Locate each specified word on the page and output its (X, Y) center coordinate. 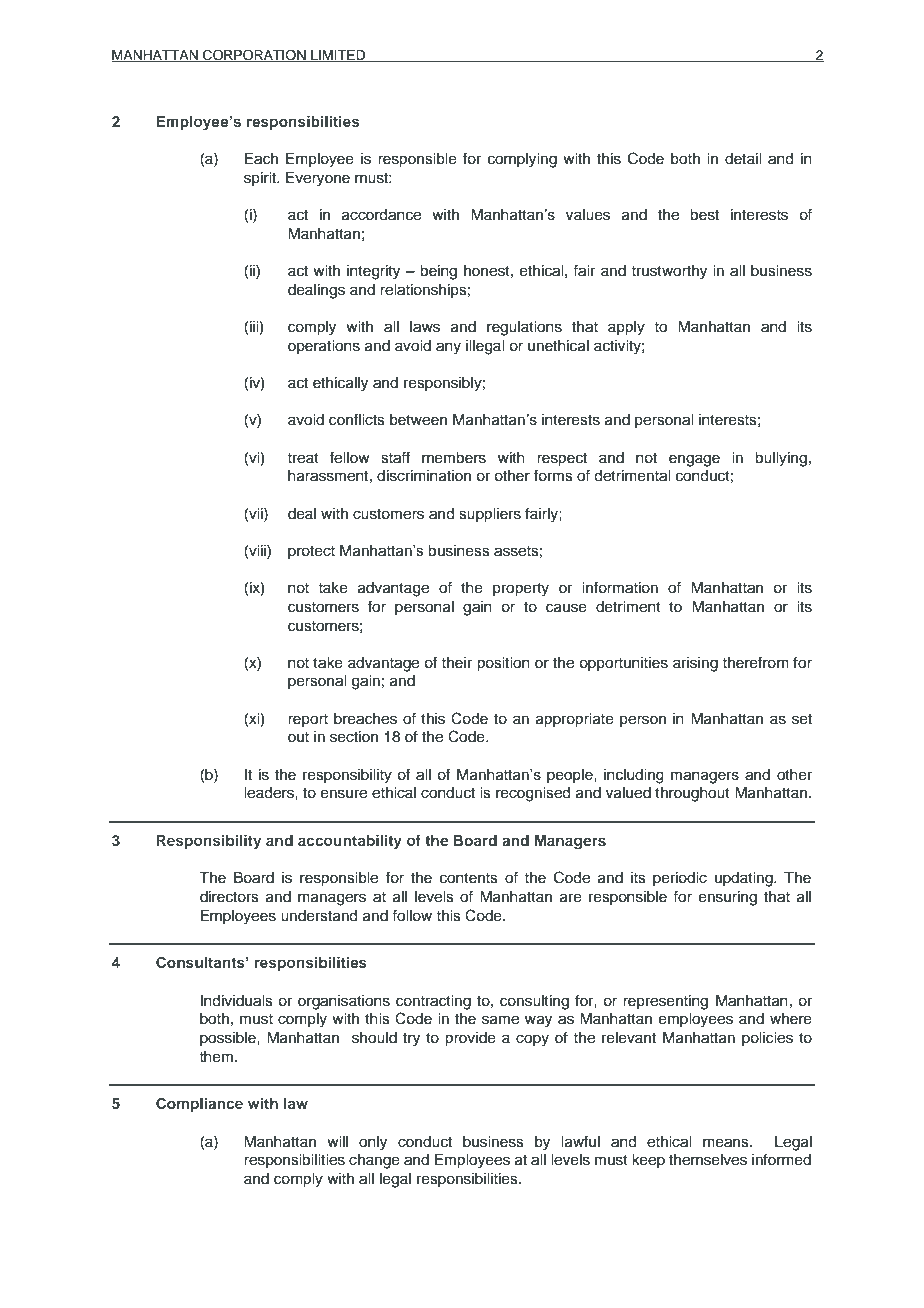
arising (695, 664)
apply (626, 328)
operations (324, 347)
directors (229, 897)
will (337, 1141)
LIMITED (338, 56)
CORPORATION (254, 55)
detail (743, 159)
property (521, 590)
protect (311, 552)
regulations (524, 328)
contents (469, 878)
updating (745, 879)
